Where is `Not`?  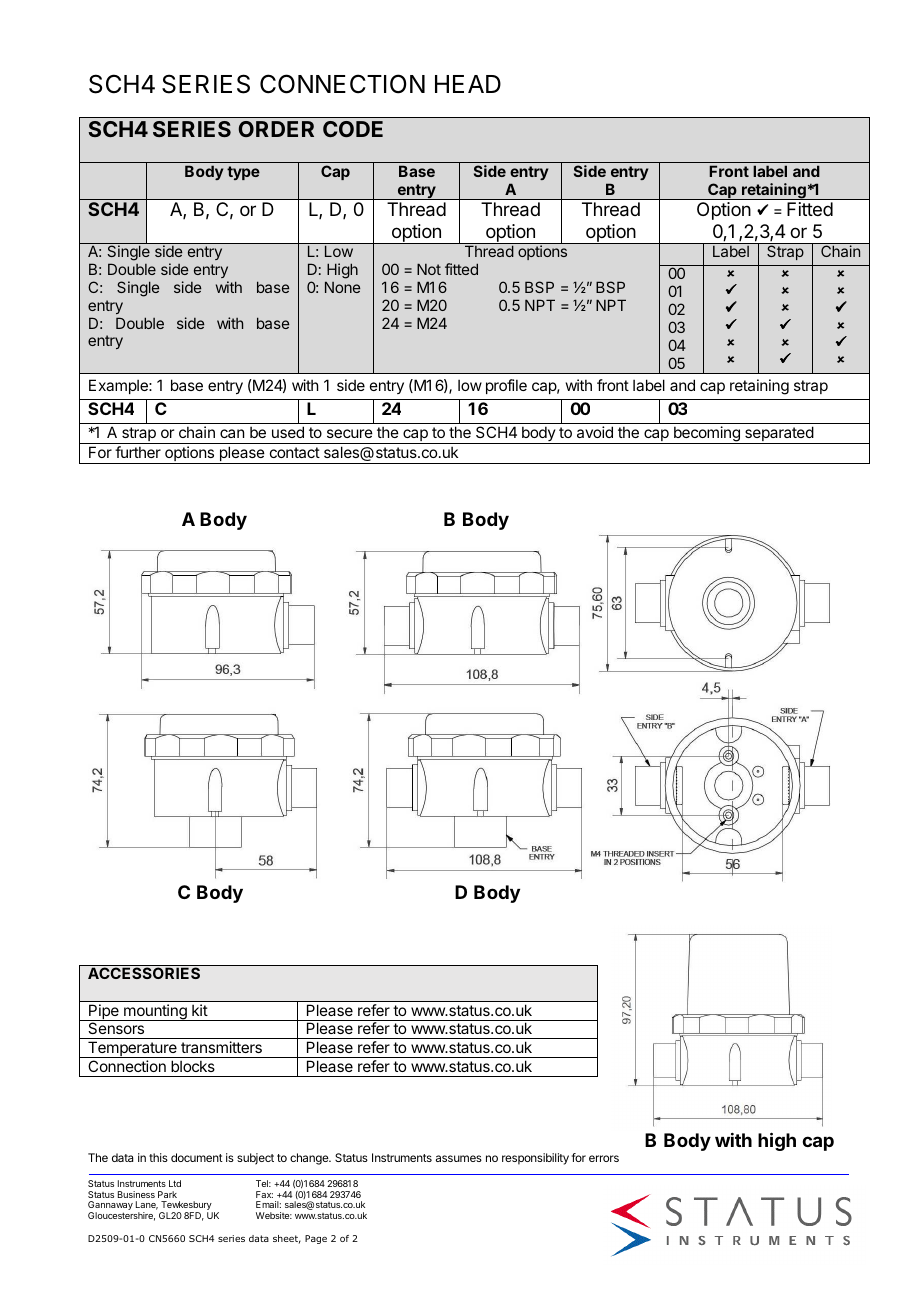 Not is located at coordinates (429, 269).
